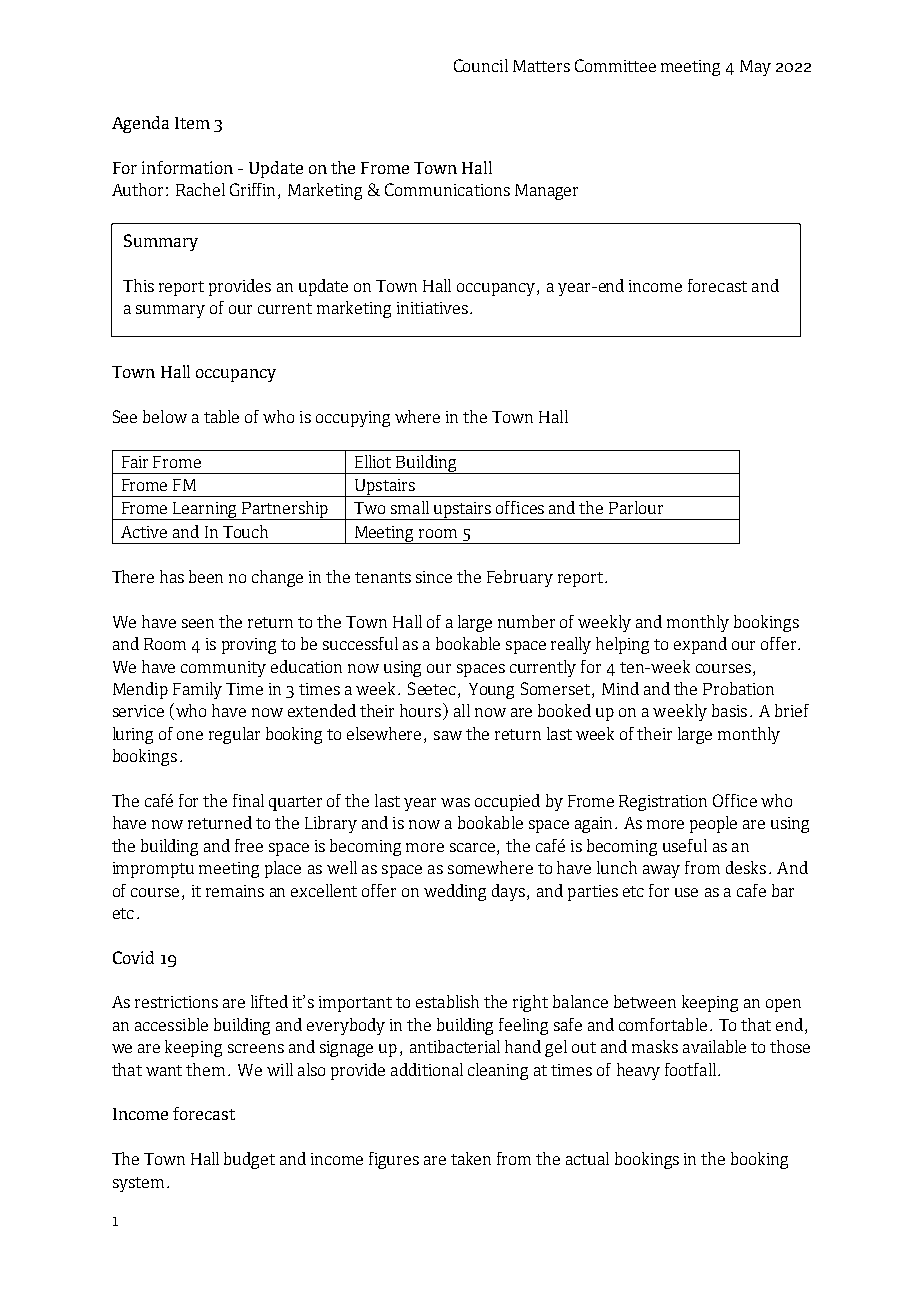 Image resolution: width=924 pixels, height=1309 pixels. I want to click on initiatives, so click(432, 308).
